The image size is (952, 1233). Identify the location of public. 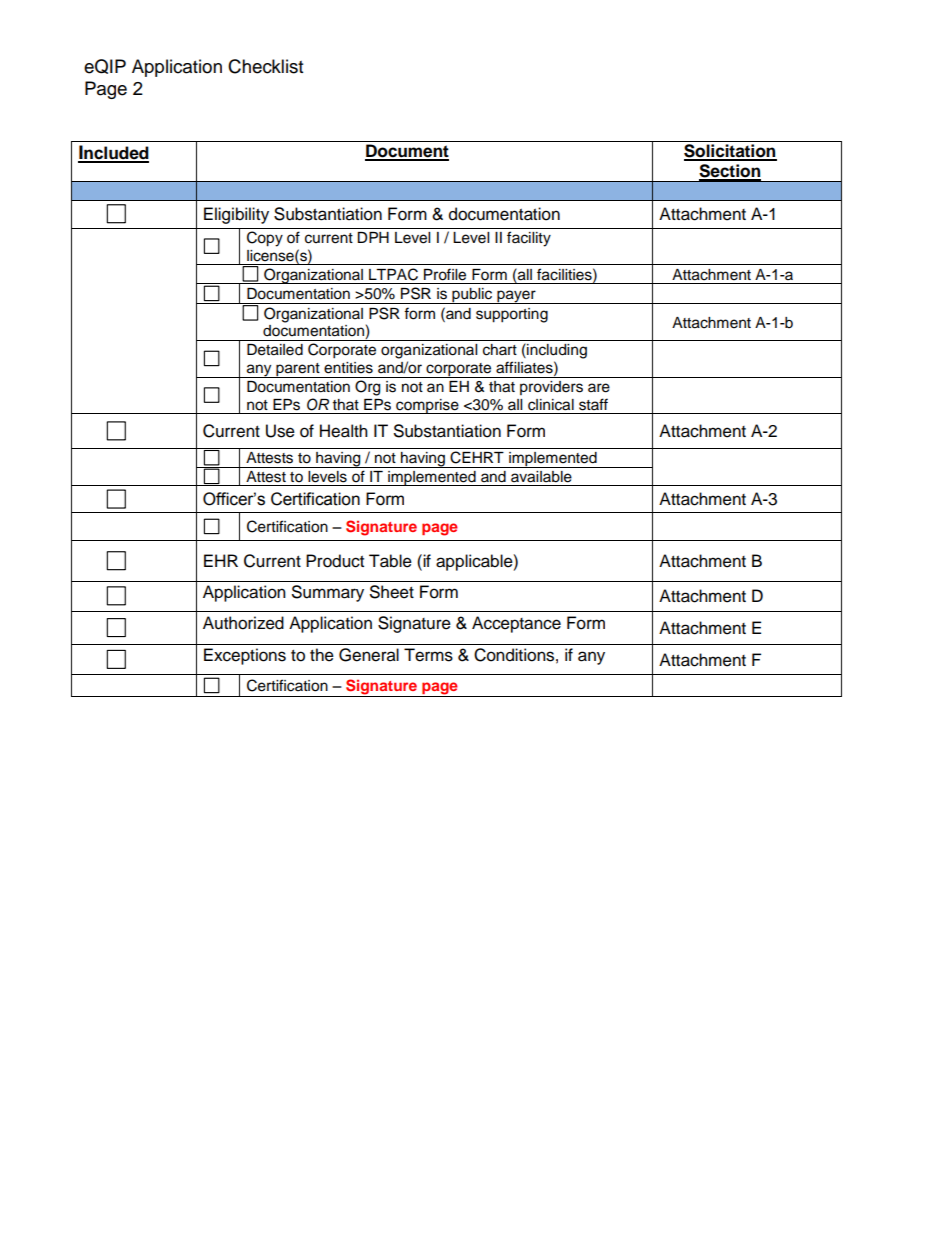
(472, 296).
